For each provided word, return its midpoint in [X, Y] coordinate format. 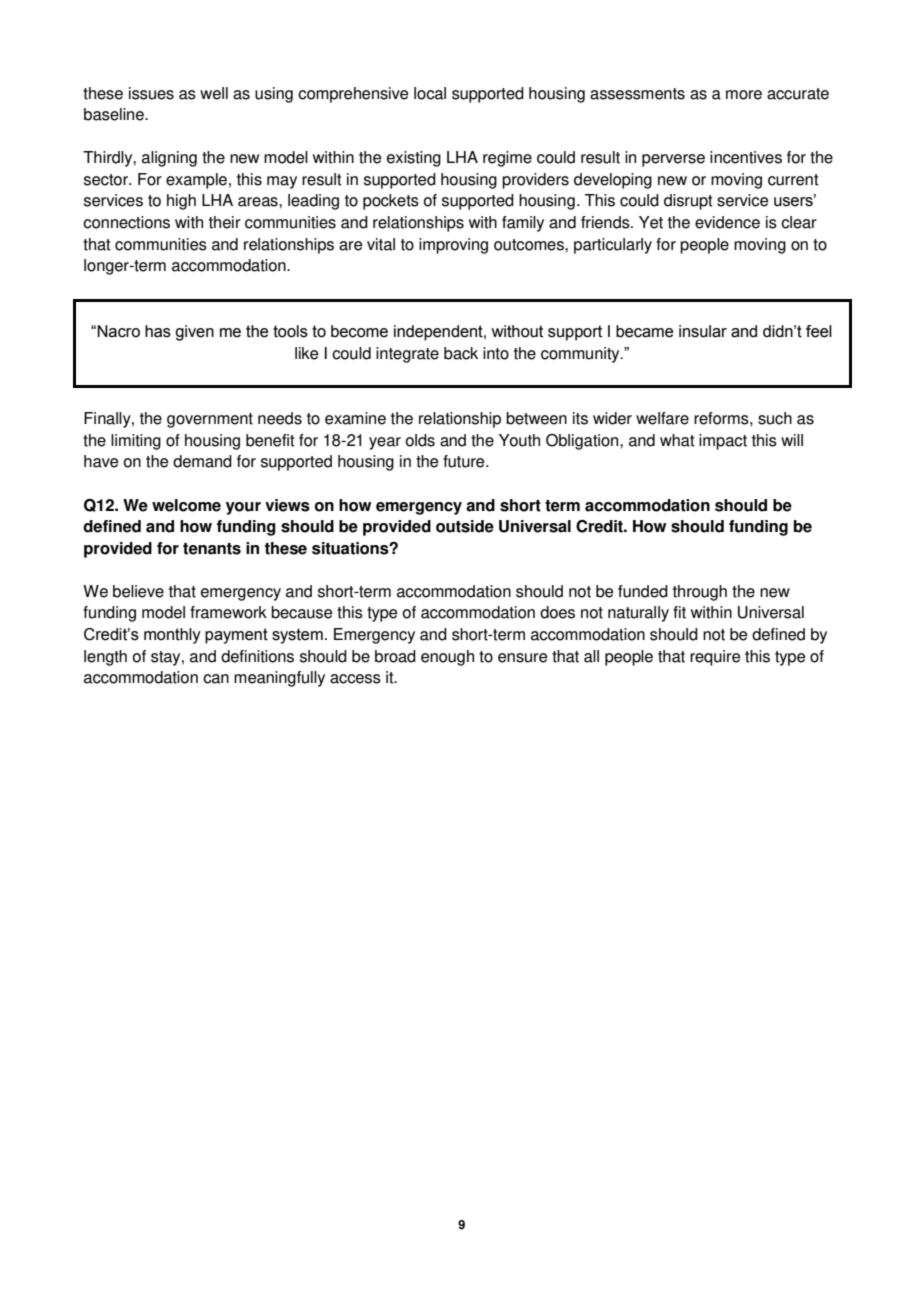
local [430, 93]
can [216, 679]
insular [703, 331]
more [744, 95]
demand [202, 461]
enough [447, 658]
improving [453, 246]
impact [723, 442]
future [465, 461]
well [214, 93]
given [194, 333]
